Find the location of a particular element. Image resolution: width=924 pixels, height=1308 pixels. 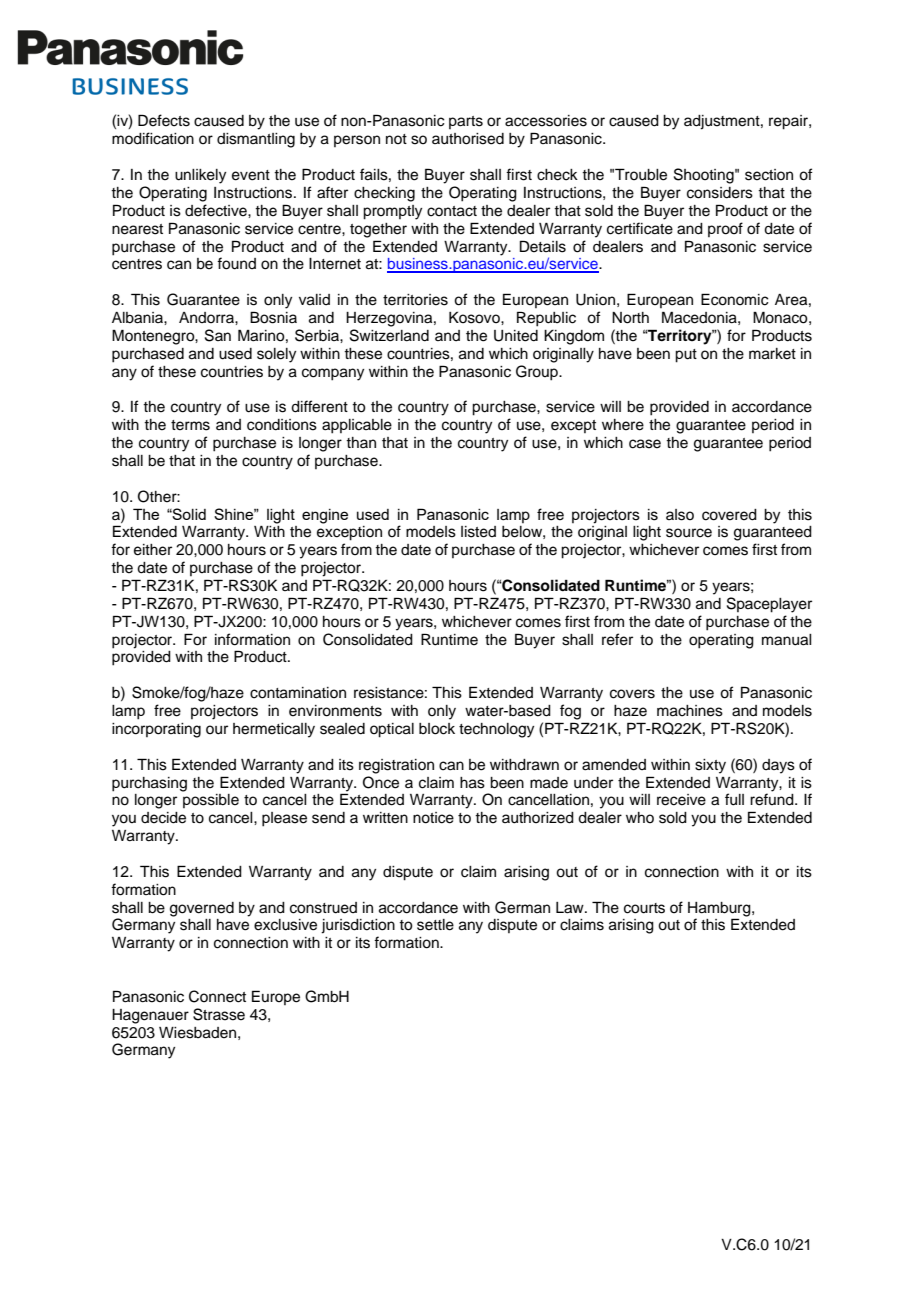

case is located at coordinates (645, 444).
